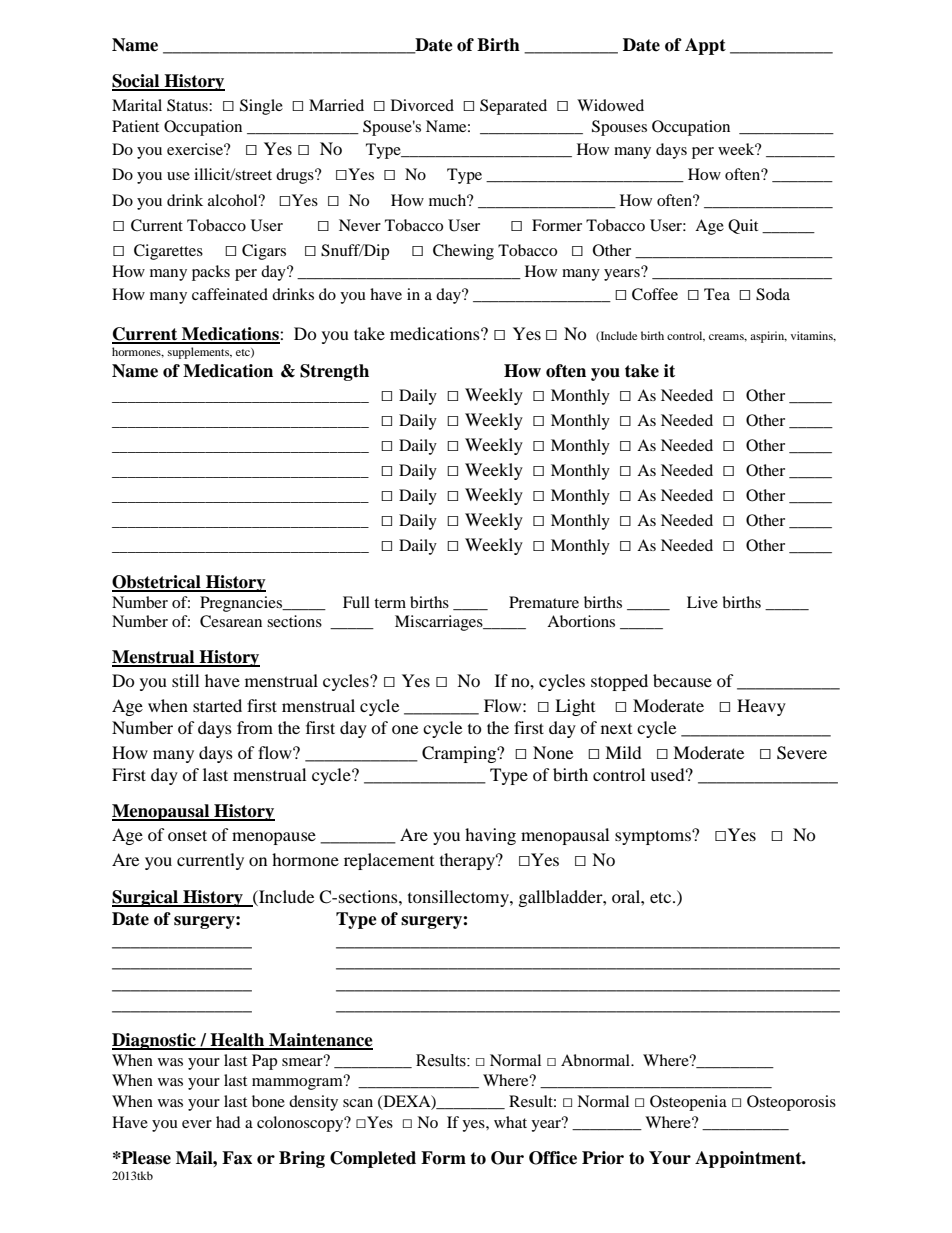 The width and height of the screenshot is (952, 1233). Describe the element at coordinates (390, 603) in the screenshot. I see `term` at that location.
